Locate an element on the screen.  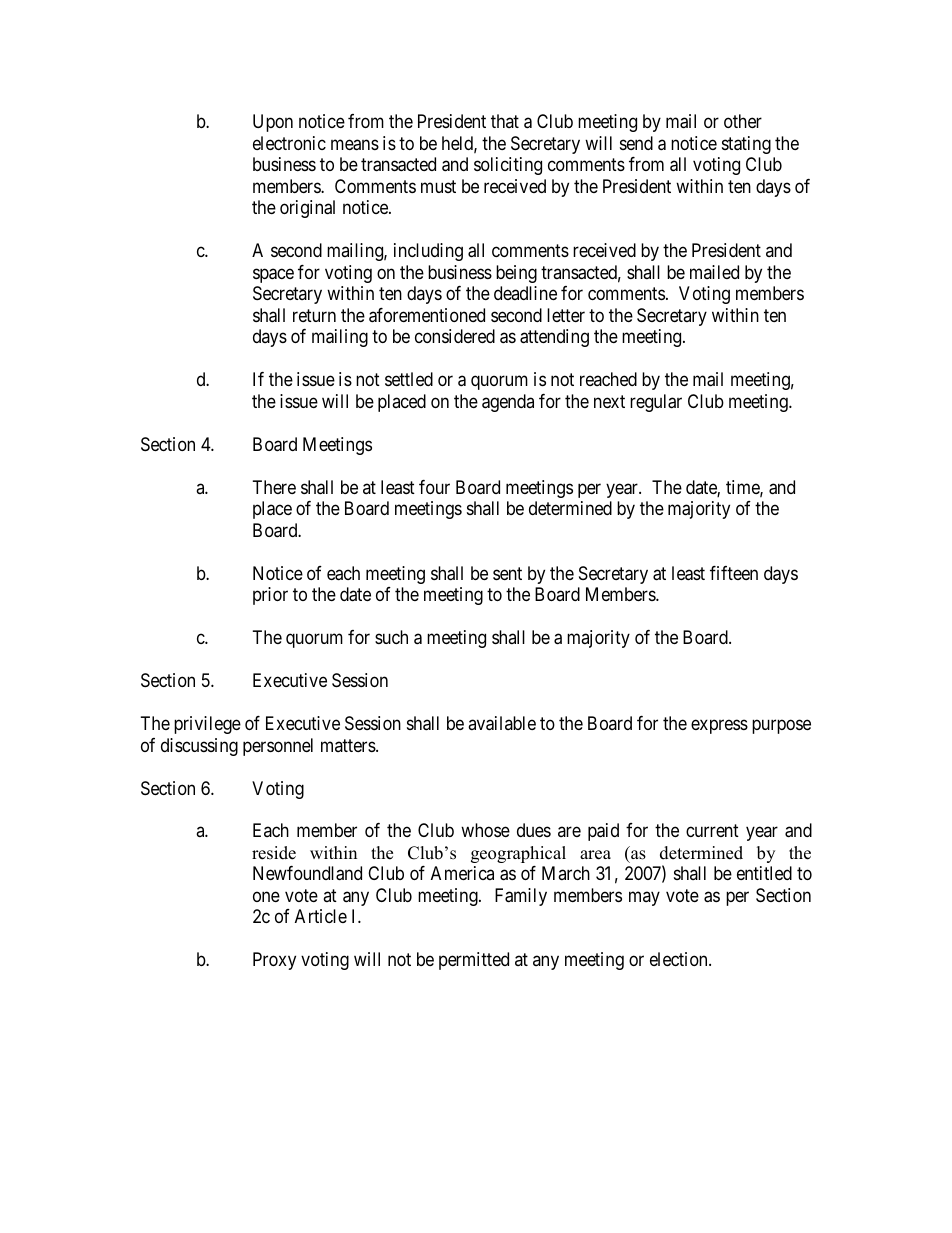
express is located at coordinates (719, 727).
